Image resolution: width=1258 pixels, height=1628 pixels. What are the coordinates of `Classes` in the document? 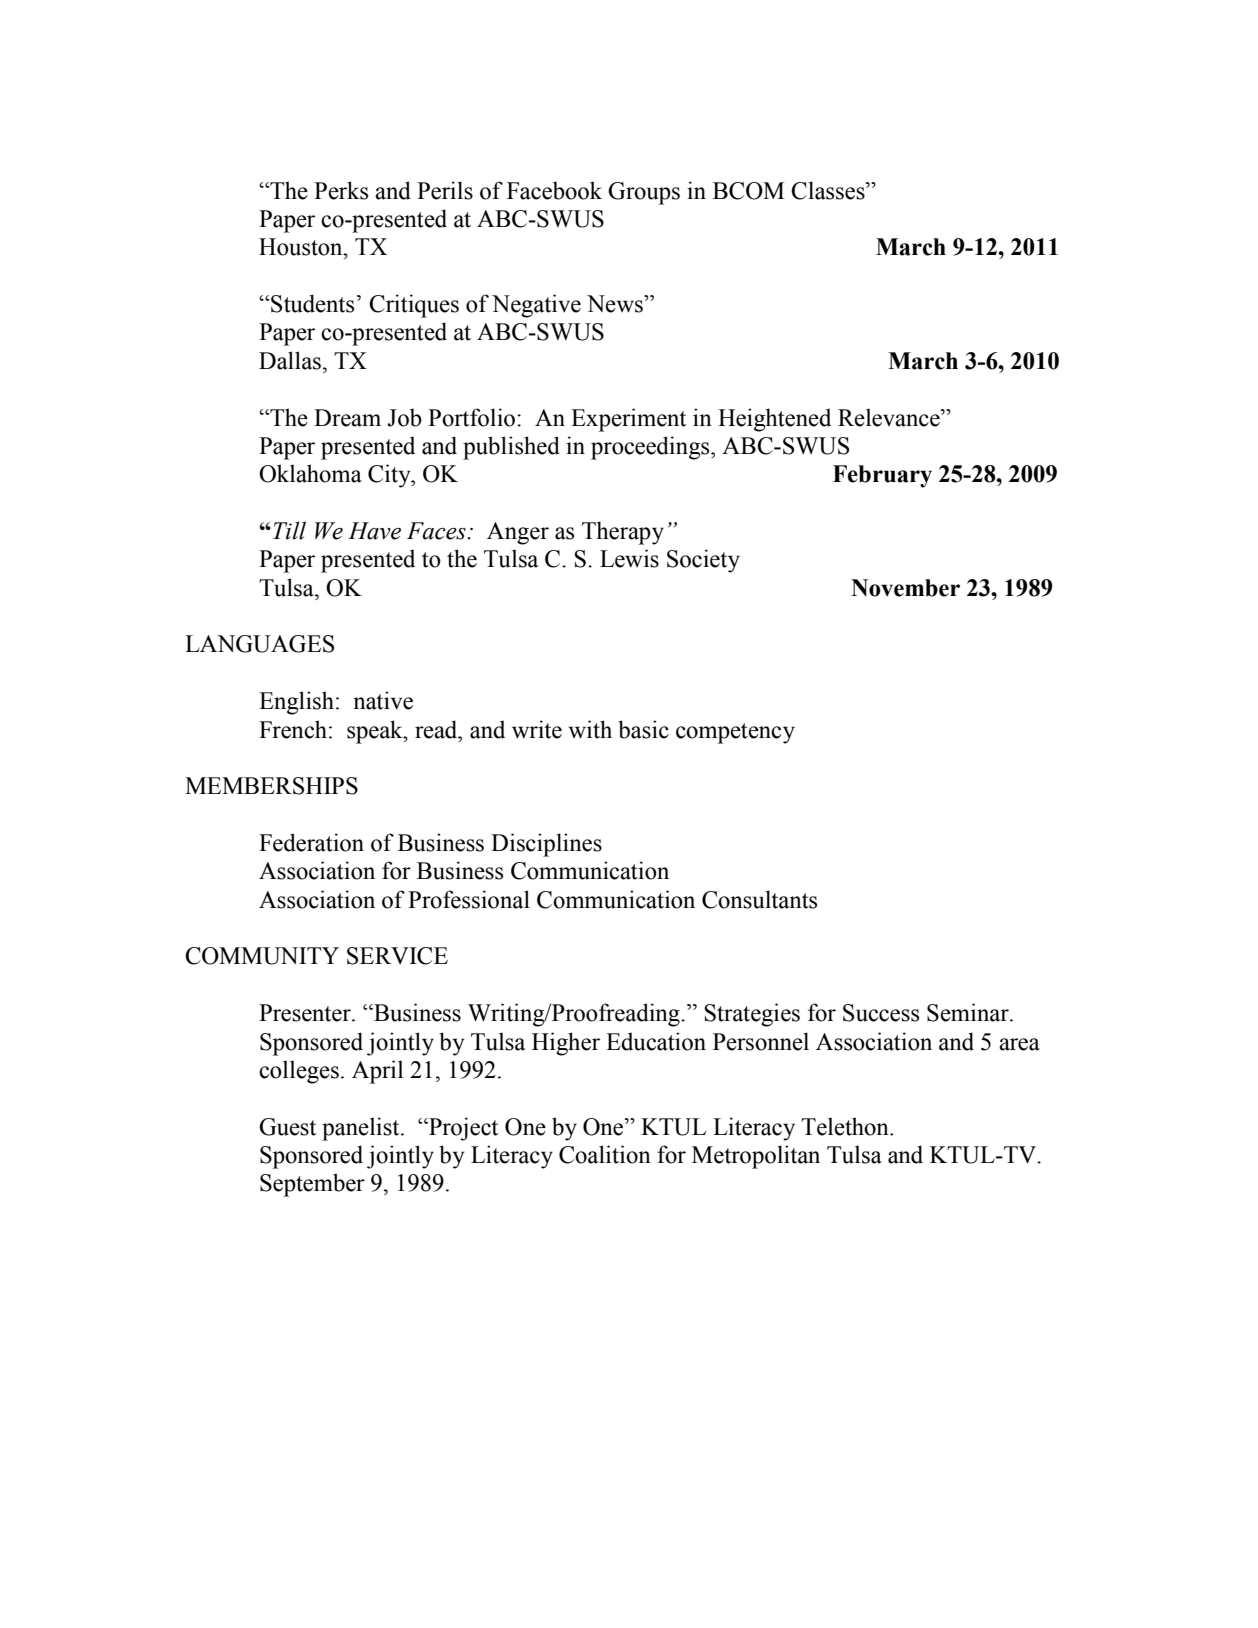 It's located at (829, 190).
